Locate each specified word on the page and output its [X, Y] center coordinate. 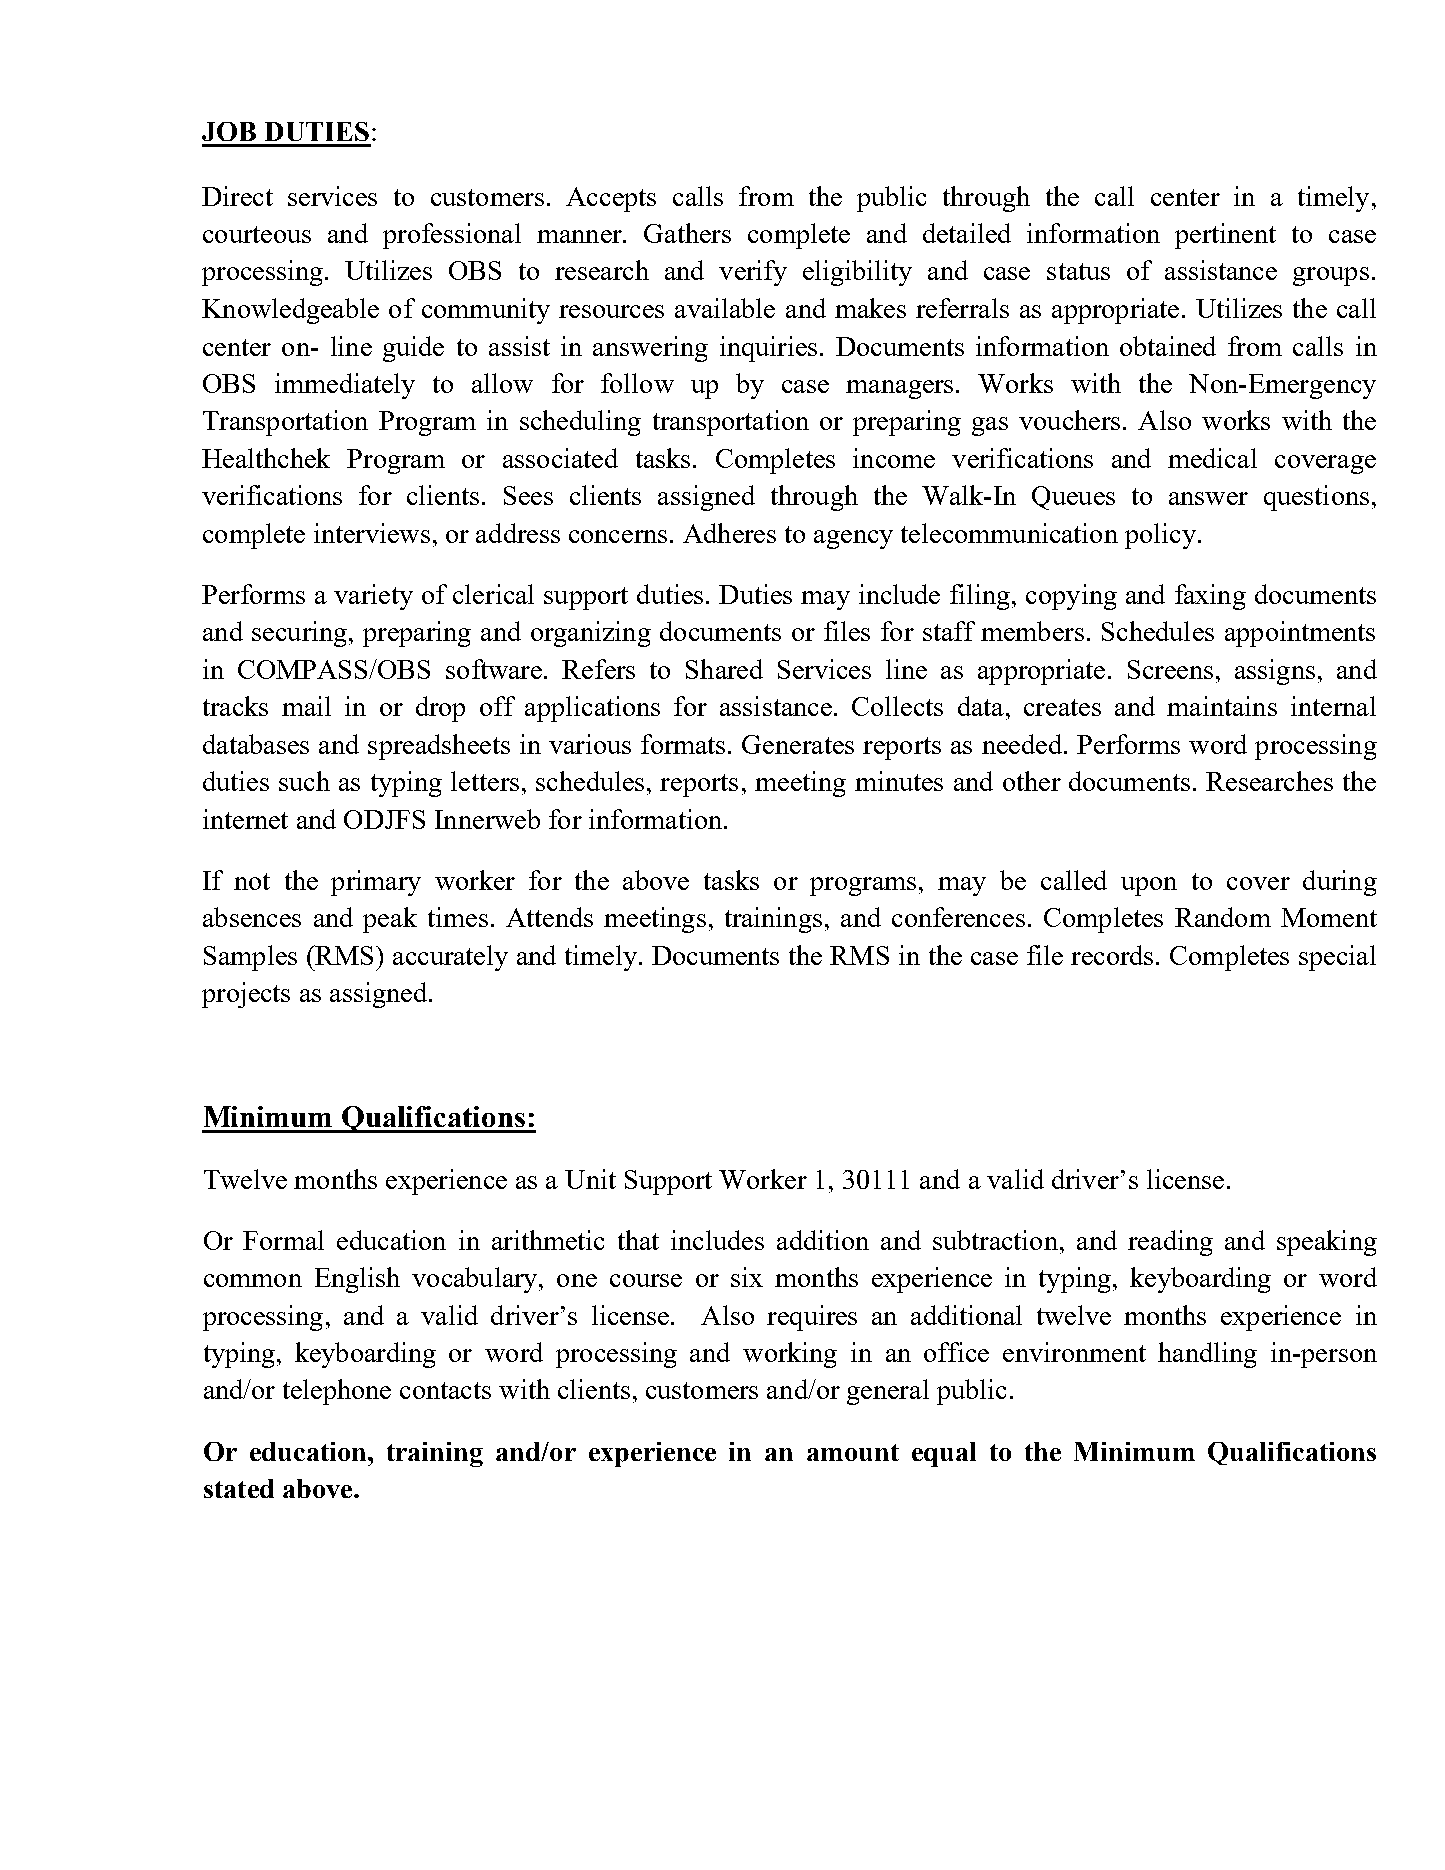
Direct [237, 196]
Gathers [687, 233]
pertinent [1225, 236]
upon [1149, 886]
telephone [337, 1392]
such [304, 781]
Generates [798, 744]
